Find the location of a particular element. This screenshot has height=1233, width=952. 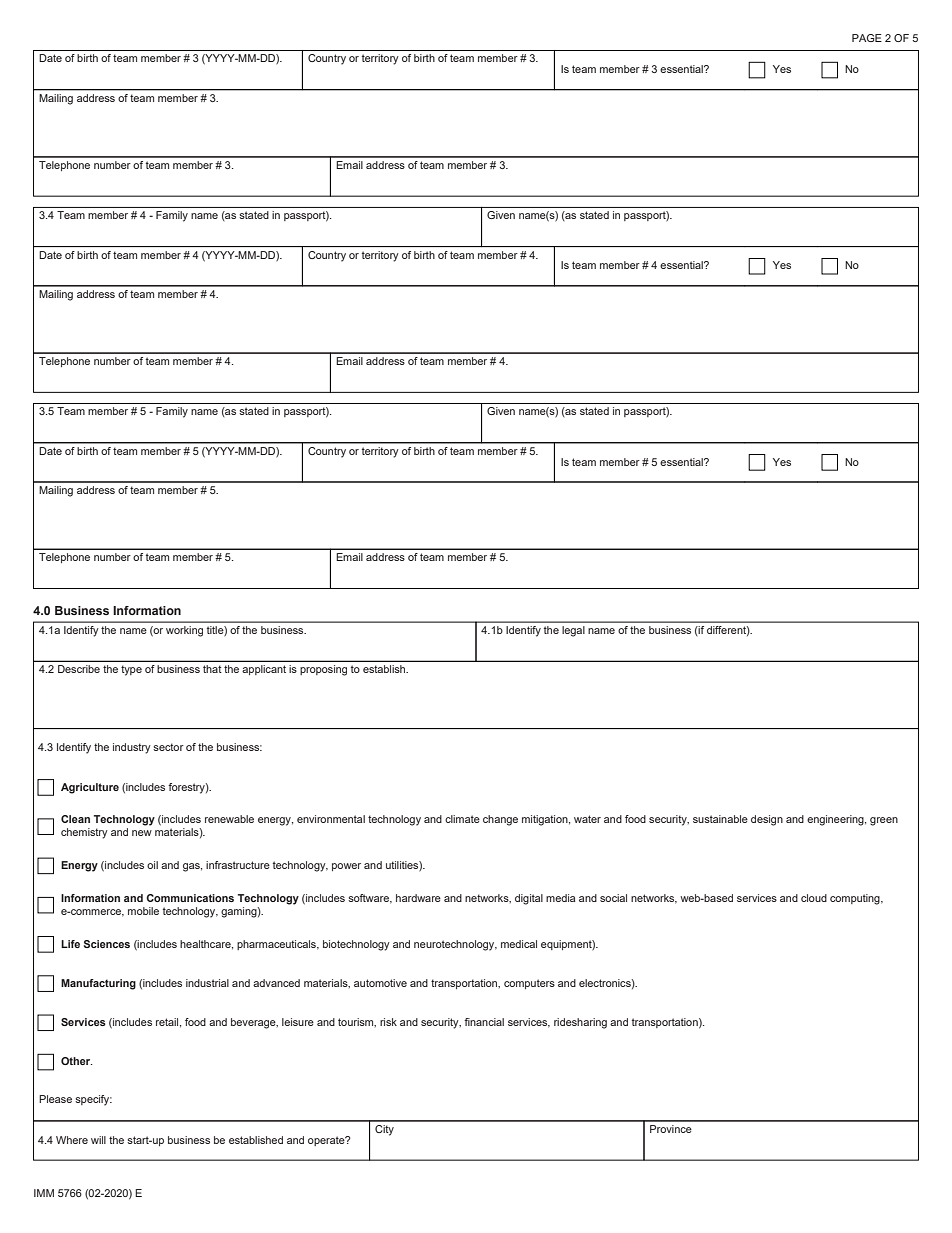

PAGE is located at coordinates (867, 38).
